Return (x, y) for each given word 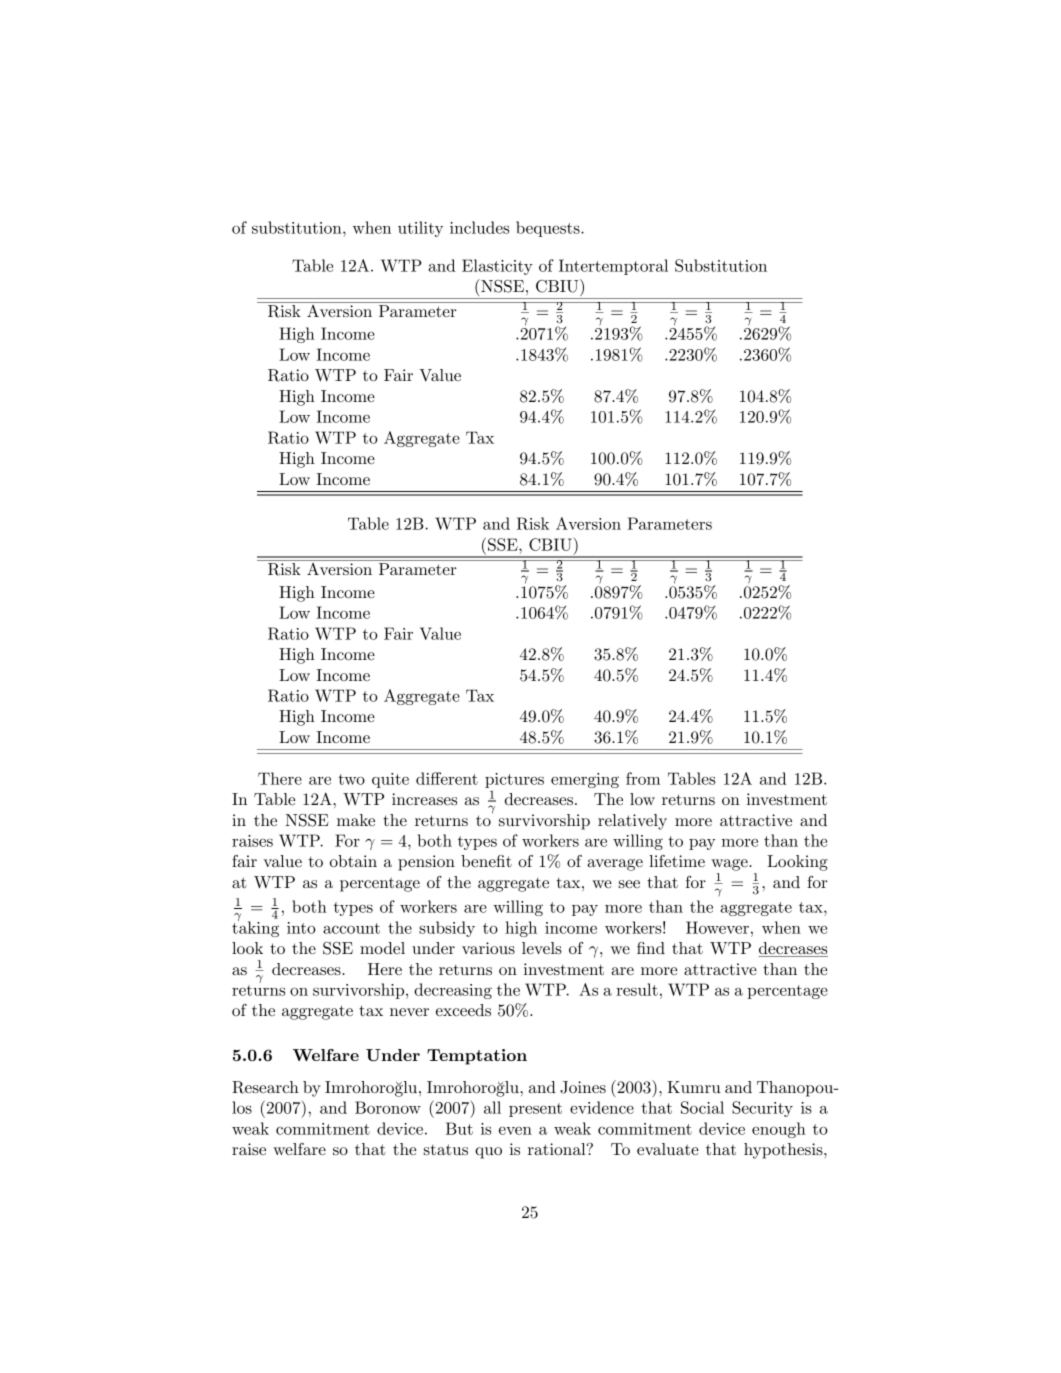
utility (420, 229)
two (351, 779)
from (643, 778)
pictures (514, 780)
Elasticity (497, 267)
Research (265, 1087)
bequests (549, 229)
